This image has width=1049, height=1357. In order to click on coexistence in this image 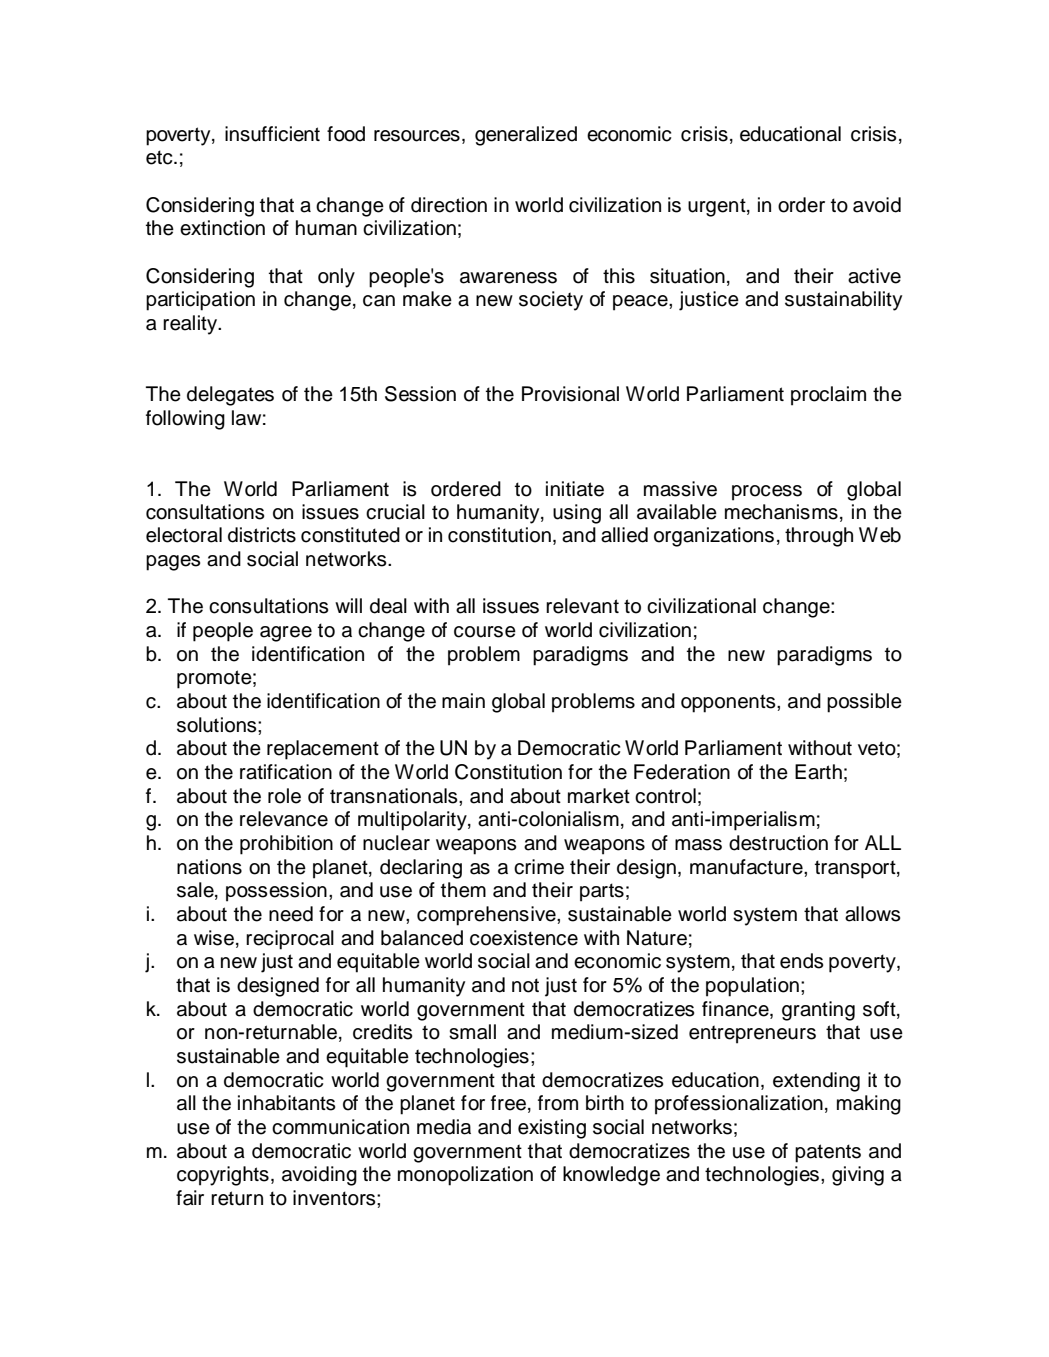, I will do `click(524, 938)`.
